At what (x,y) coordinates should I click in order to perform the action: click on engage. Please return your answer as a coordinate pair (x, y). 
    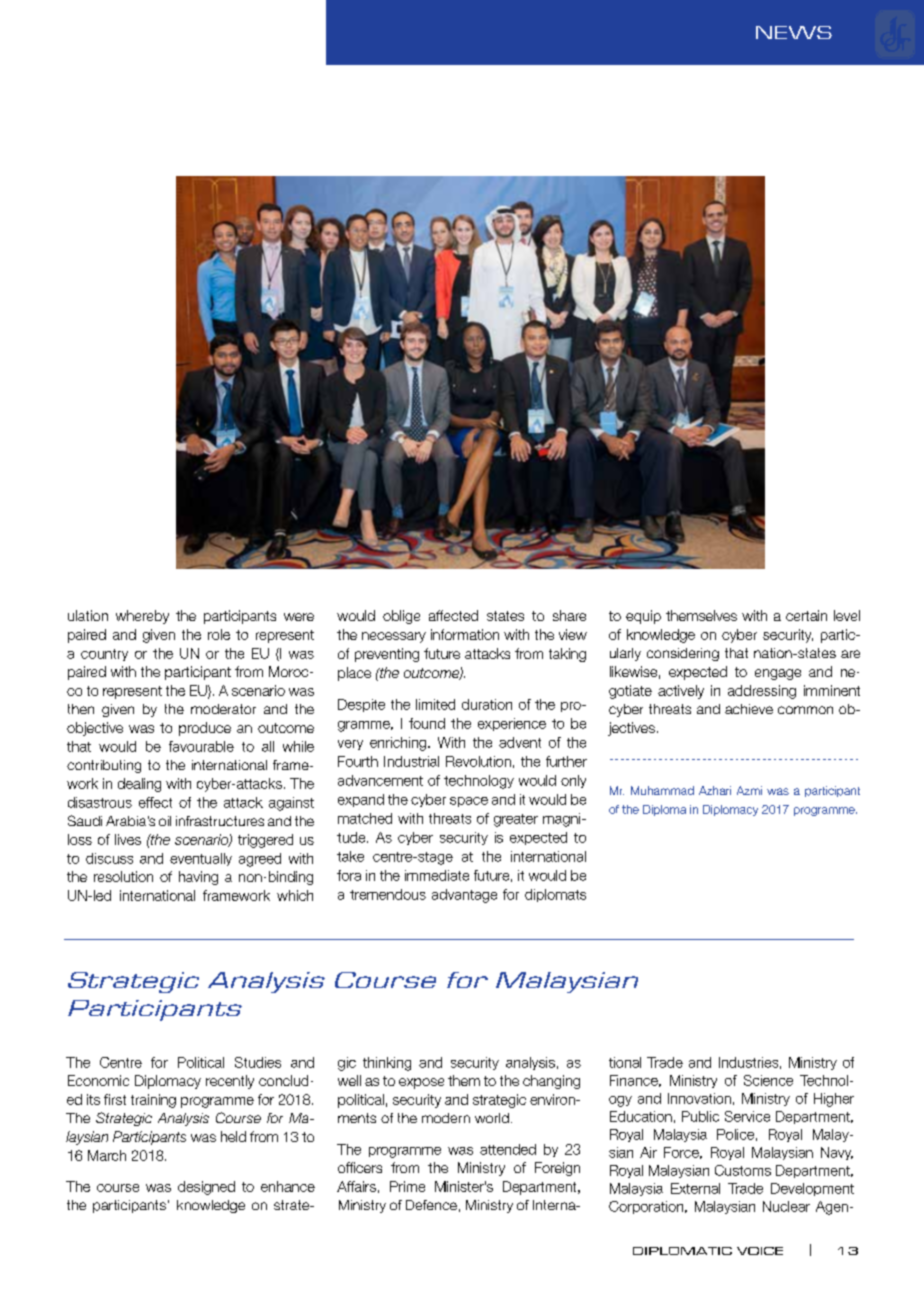
    Looking at the image, I should click on (778, 674).
